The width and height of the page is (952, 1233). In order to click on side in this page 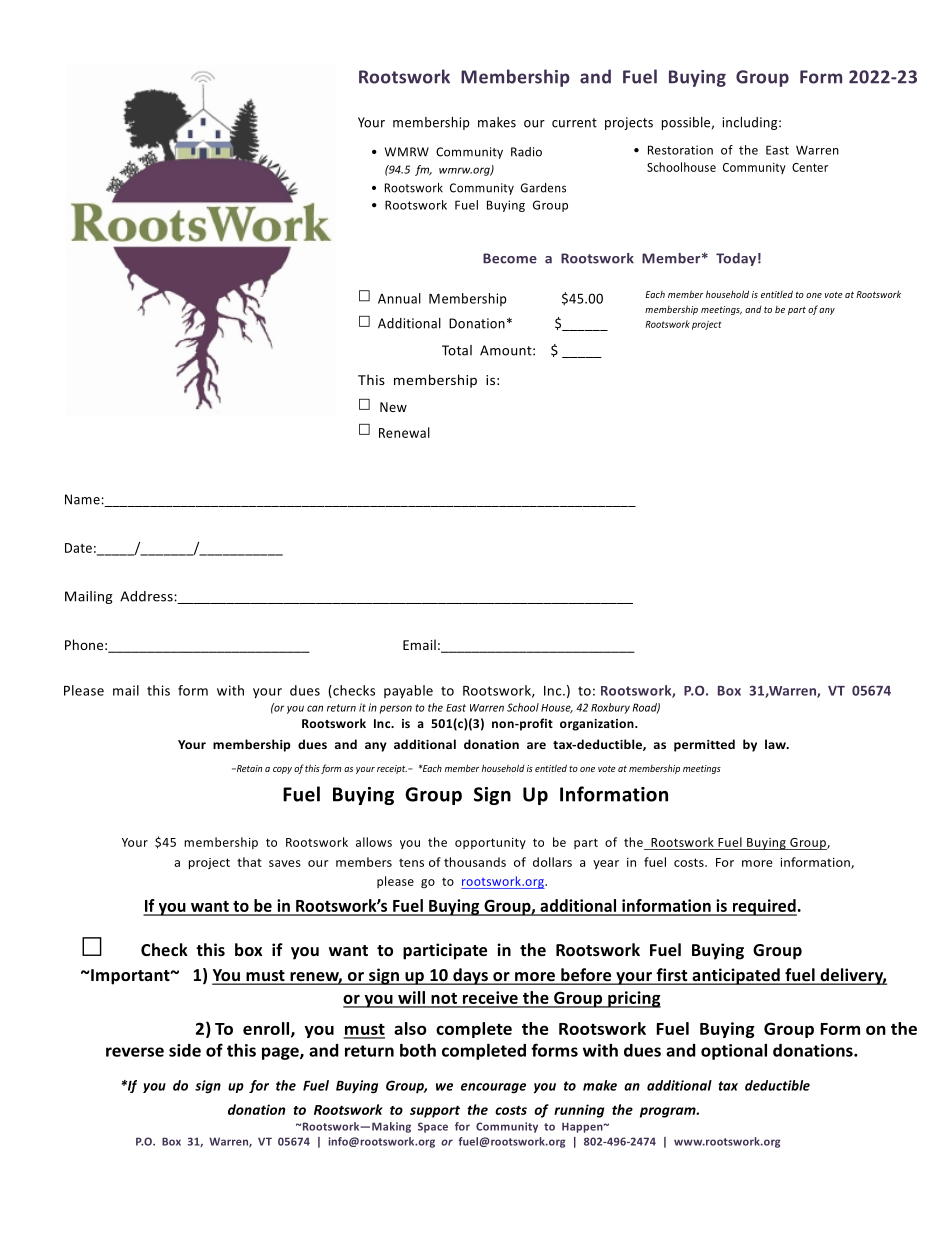, I will do `click(185, 1050)`.
